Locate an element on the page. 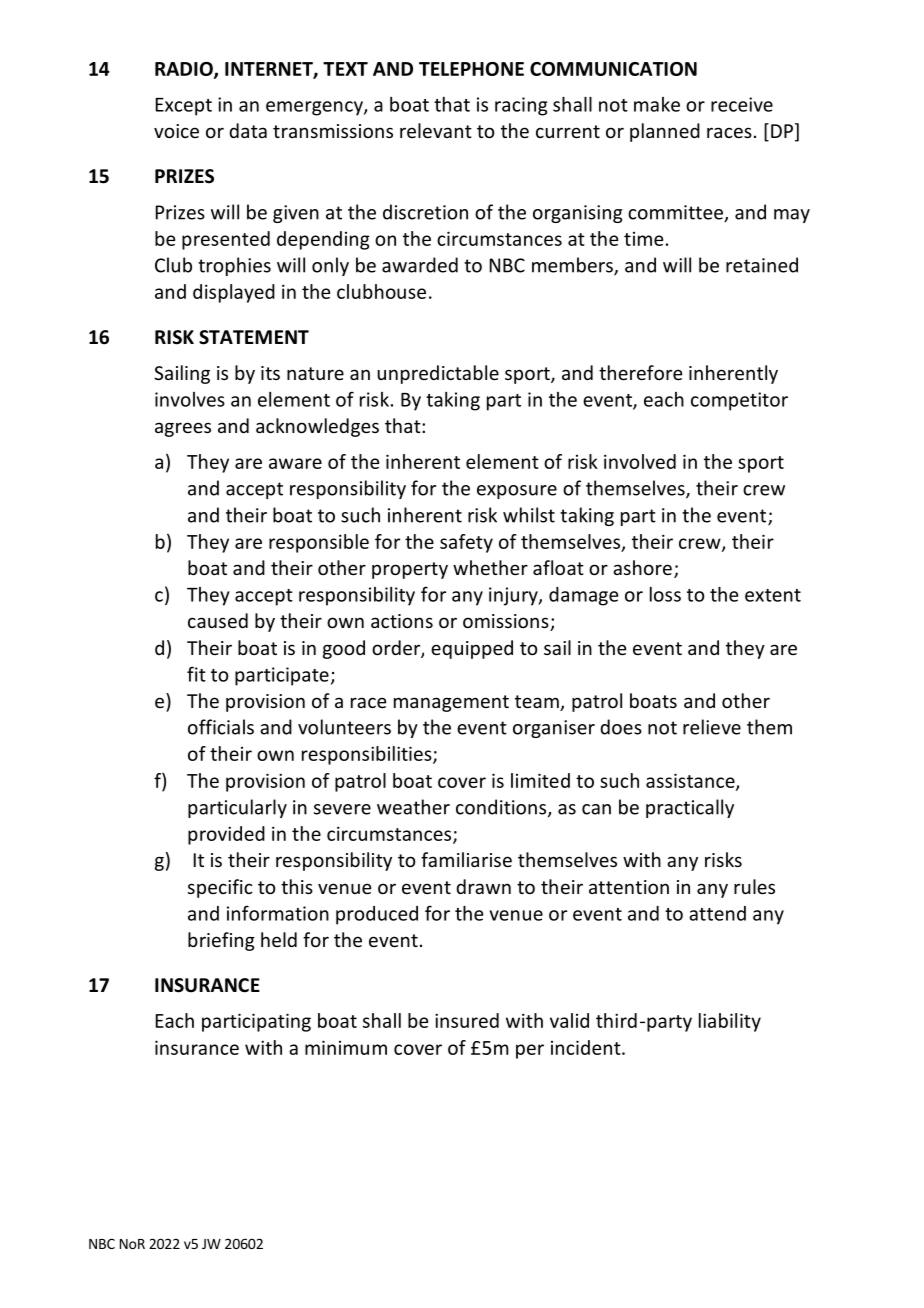  provided is located at coordinates (226, 835).
